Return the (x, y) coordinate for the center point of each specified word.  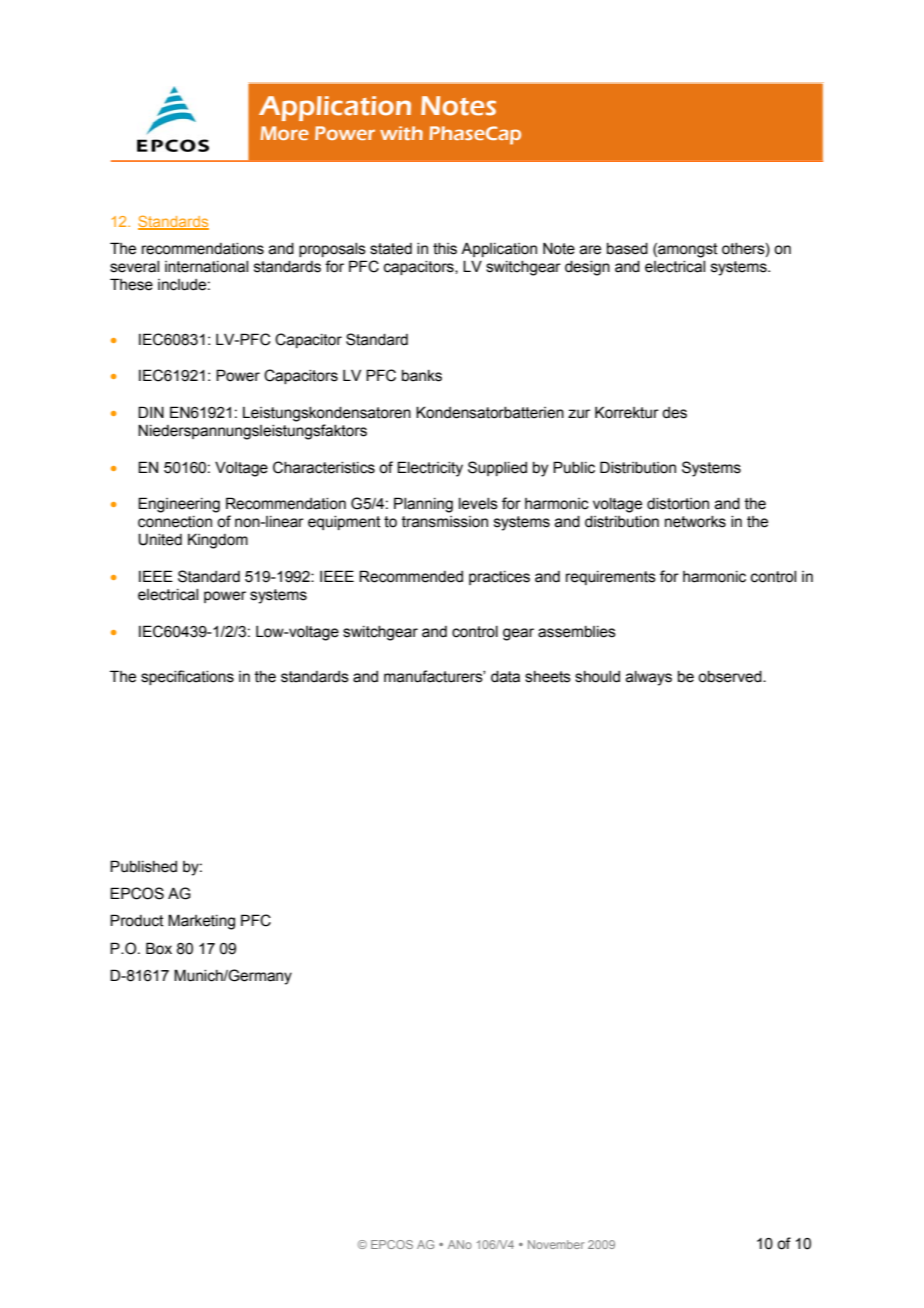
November (556, 1244)
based (627, 249)
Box (159, 948)
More (284, 133)
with (401, 133)
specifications (187, 677)
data (505, 677)
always (649, 678)
